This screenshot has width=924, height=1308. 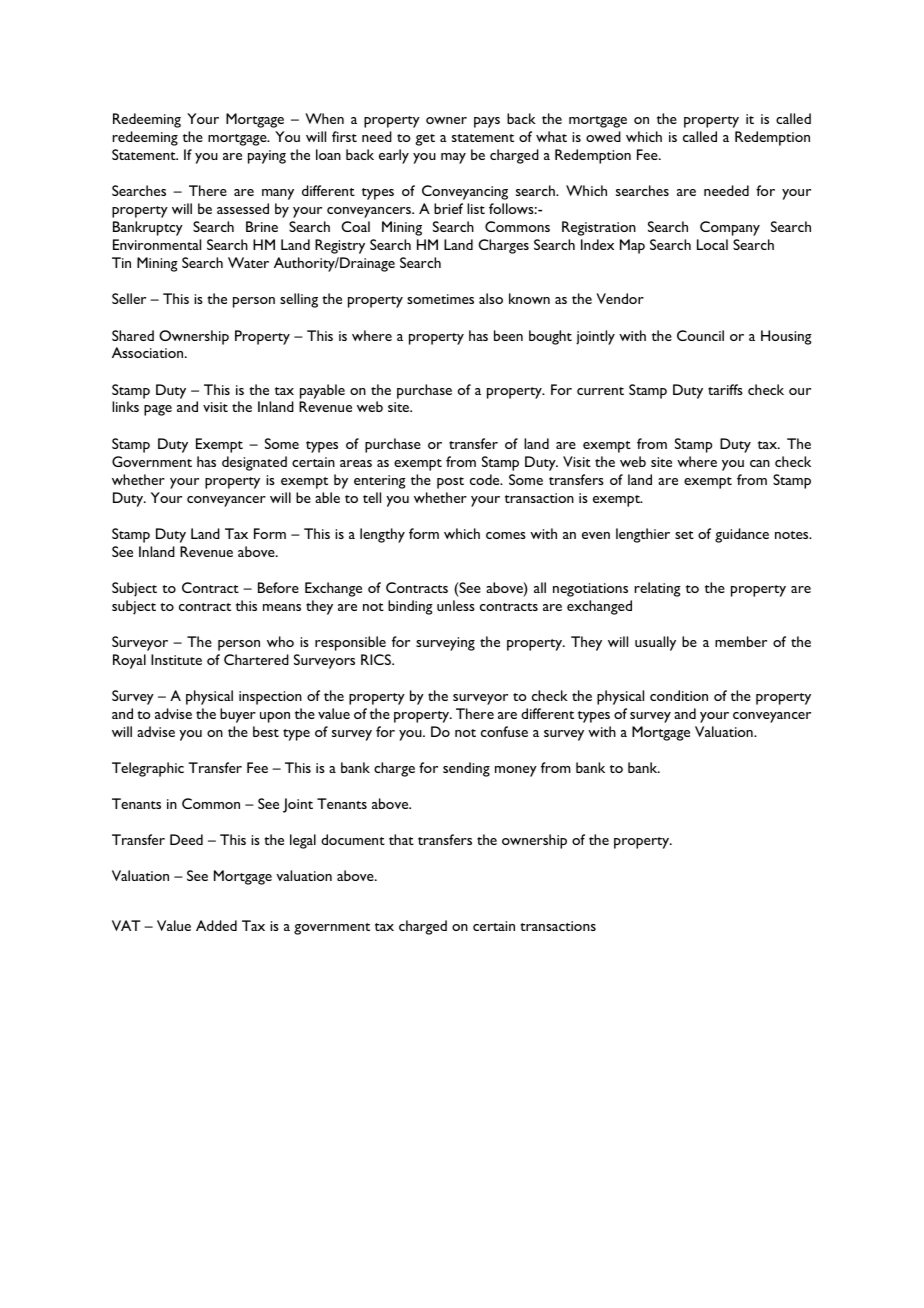 What do you see at coordinates (254, 463) in the screenshot?
I see `designated` at bounding box center [254, 463].
